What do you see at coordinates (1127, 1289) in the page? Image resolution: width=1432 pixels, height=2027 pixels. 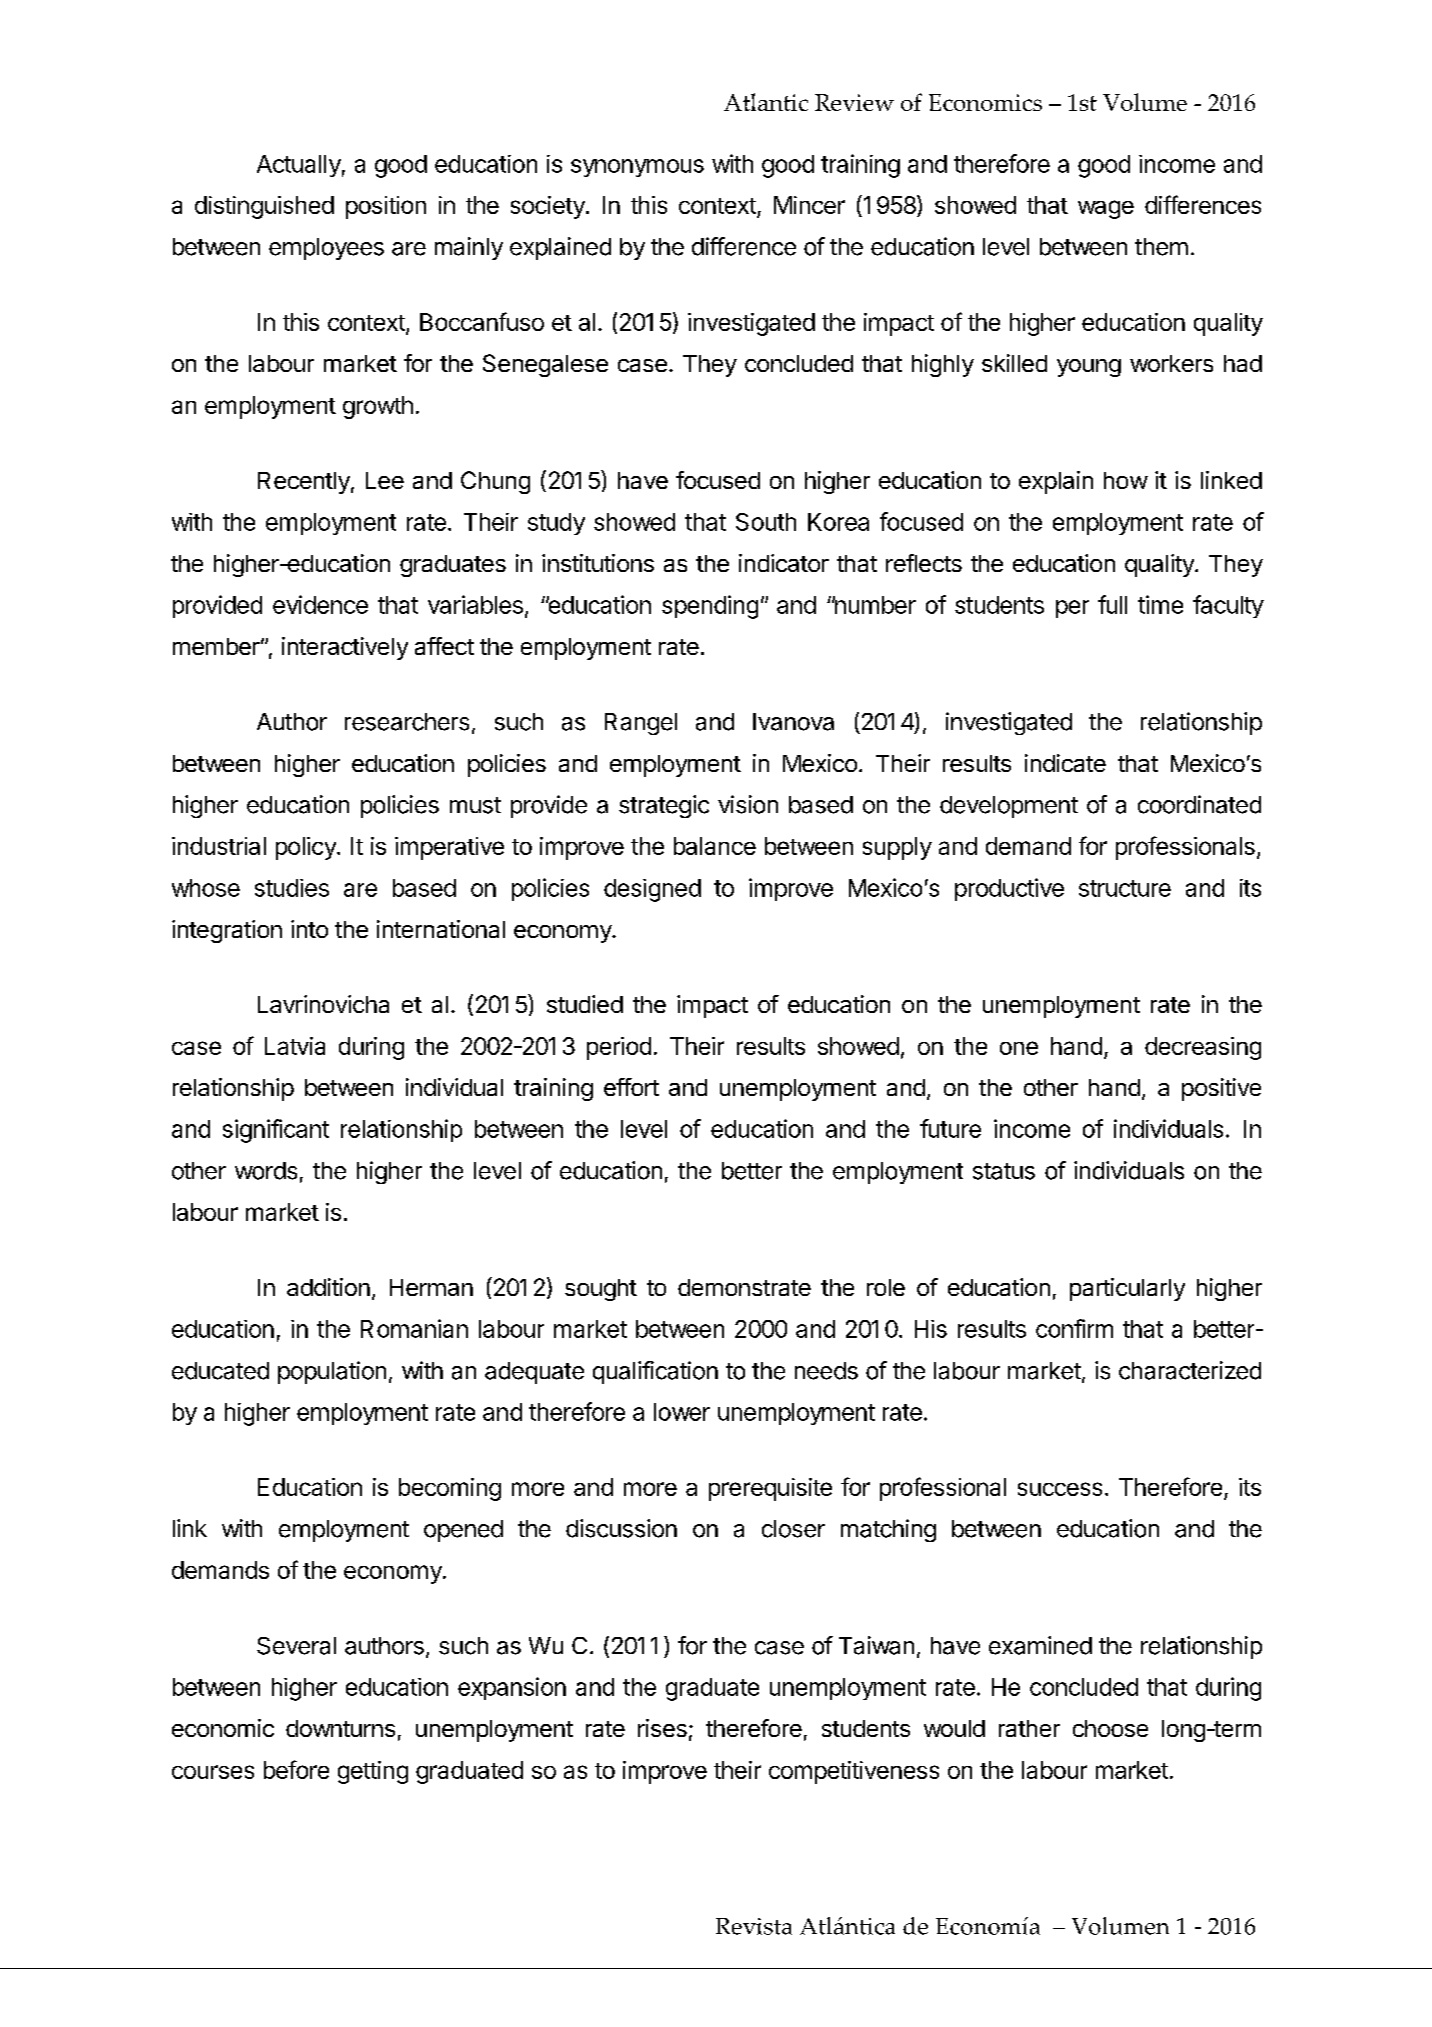 I see `particularly` at bounding box center [1127, 1289].
